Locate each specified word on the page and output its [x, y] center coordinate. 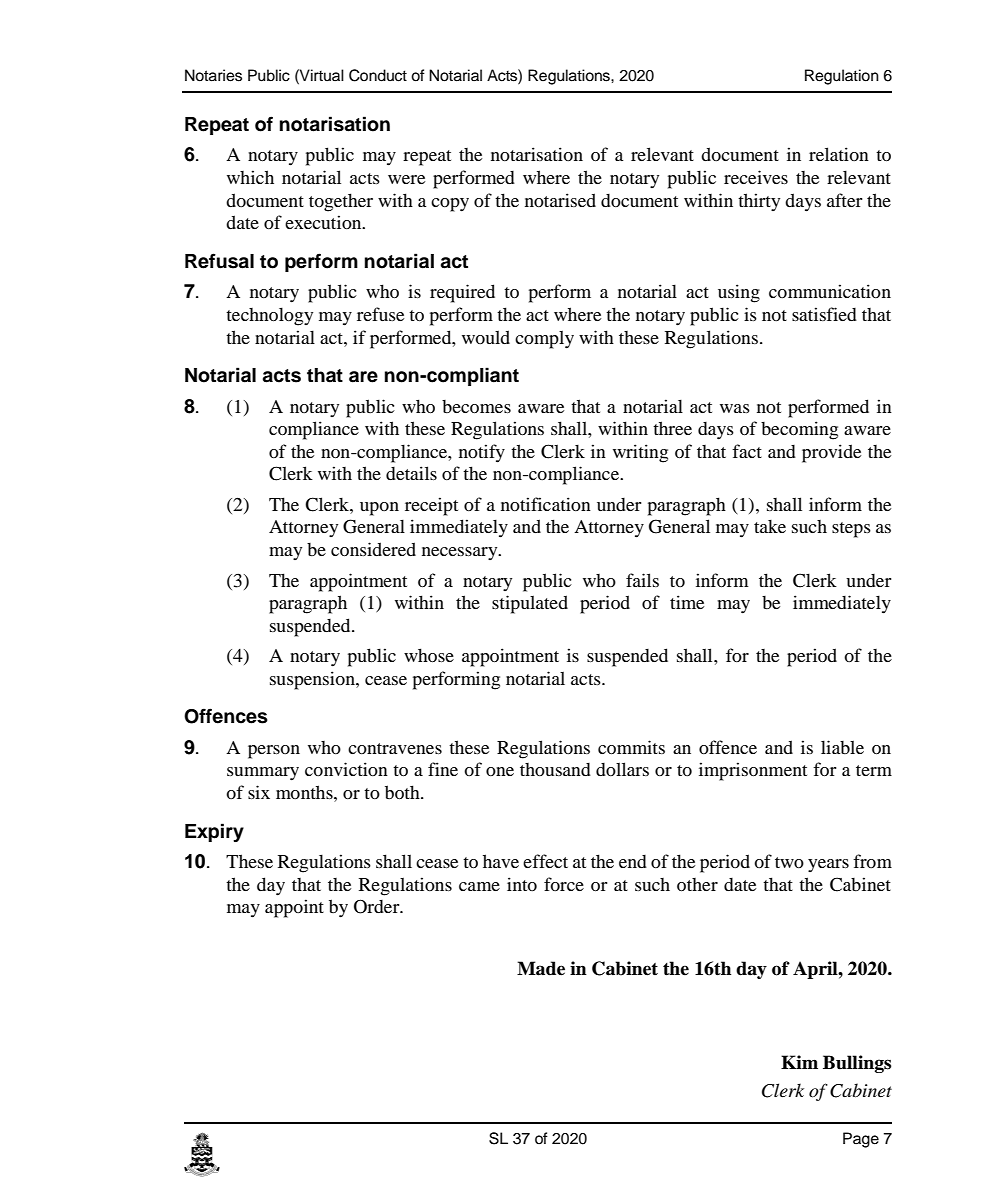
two [789, 862]
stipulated [530, 604]
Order [378, 906]
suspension [313, 680]
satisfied [824, 314]
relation [839, 154]
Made [541, 968]
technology [269, 316]
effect [545, 861]
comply [544, 339]
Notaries [213, 75]
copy [450, 205]
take [770, 526]
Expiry [214, 832]
